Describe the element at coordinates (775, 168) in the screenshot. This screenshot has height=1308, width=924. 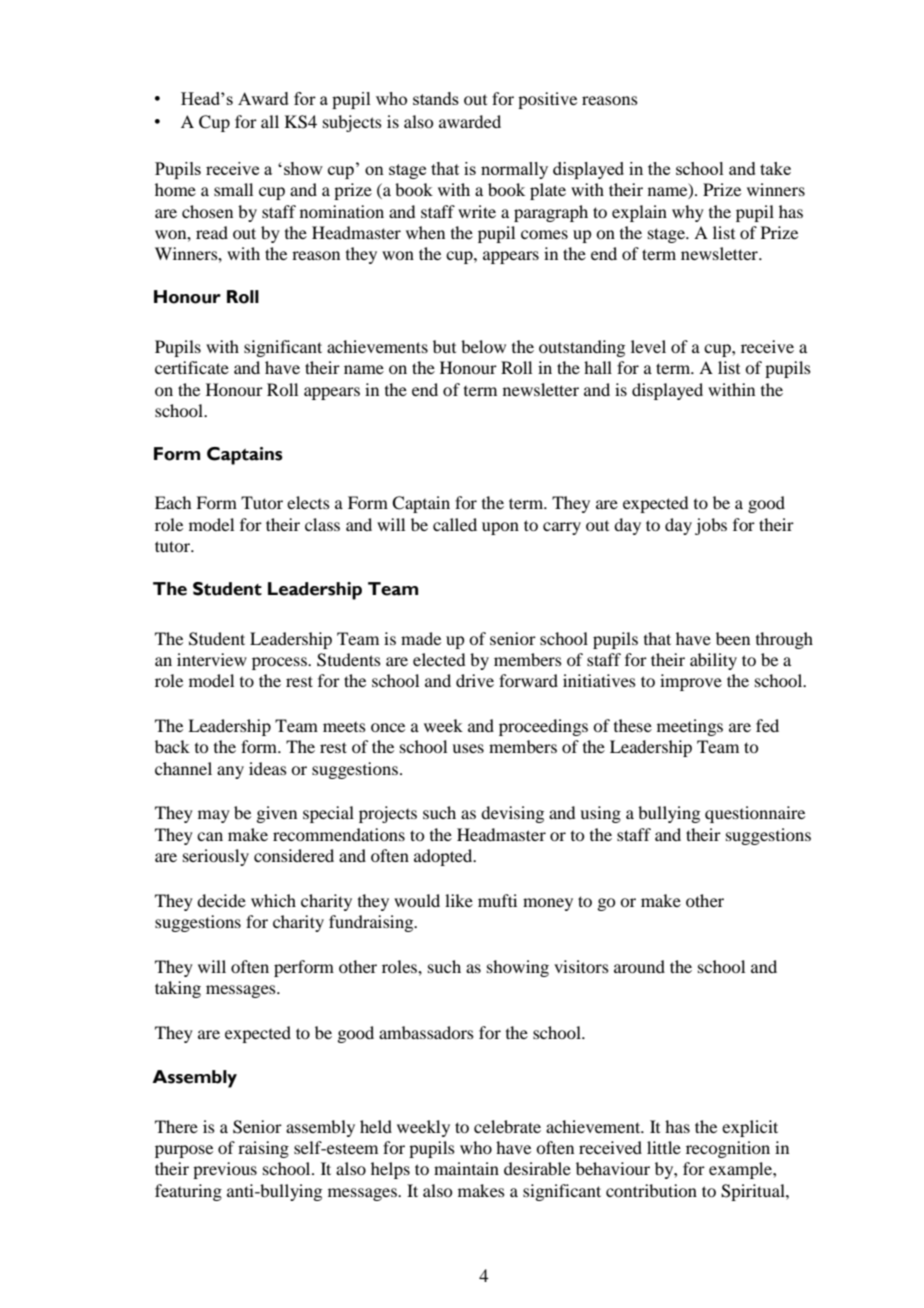
I see `take` at that location.
